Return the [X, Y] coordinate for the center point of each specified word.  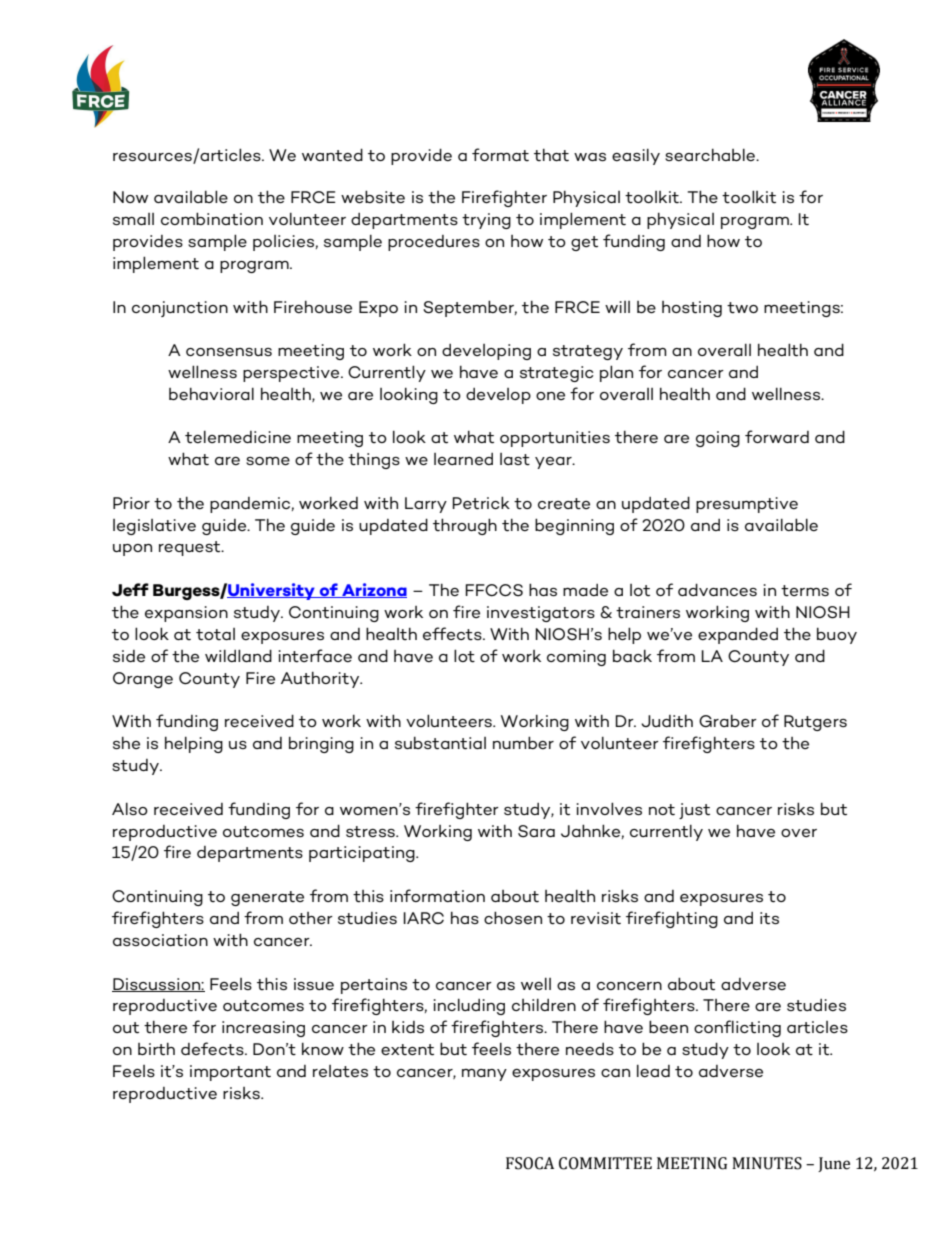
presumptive [747, 505]
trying [486, 221]
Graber [728, 721]
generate [267, 898]
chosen [513, 917]
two [742, 308]
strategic [557, 374]
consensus [229, 352]
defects [213, 1049]
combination [212, 219]
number [523, 742]
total [215, 634]
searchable [711, 155]
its [769, 918]
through [465, 526]
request [191, 548]
